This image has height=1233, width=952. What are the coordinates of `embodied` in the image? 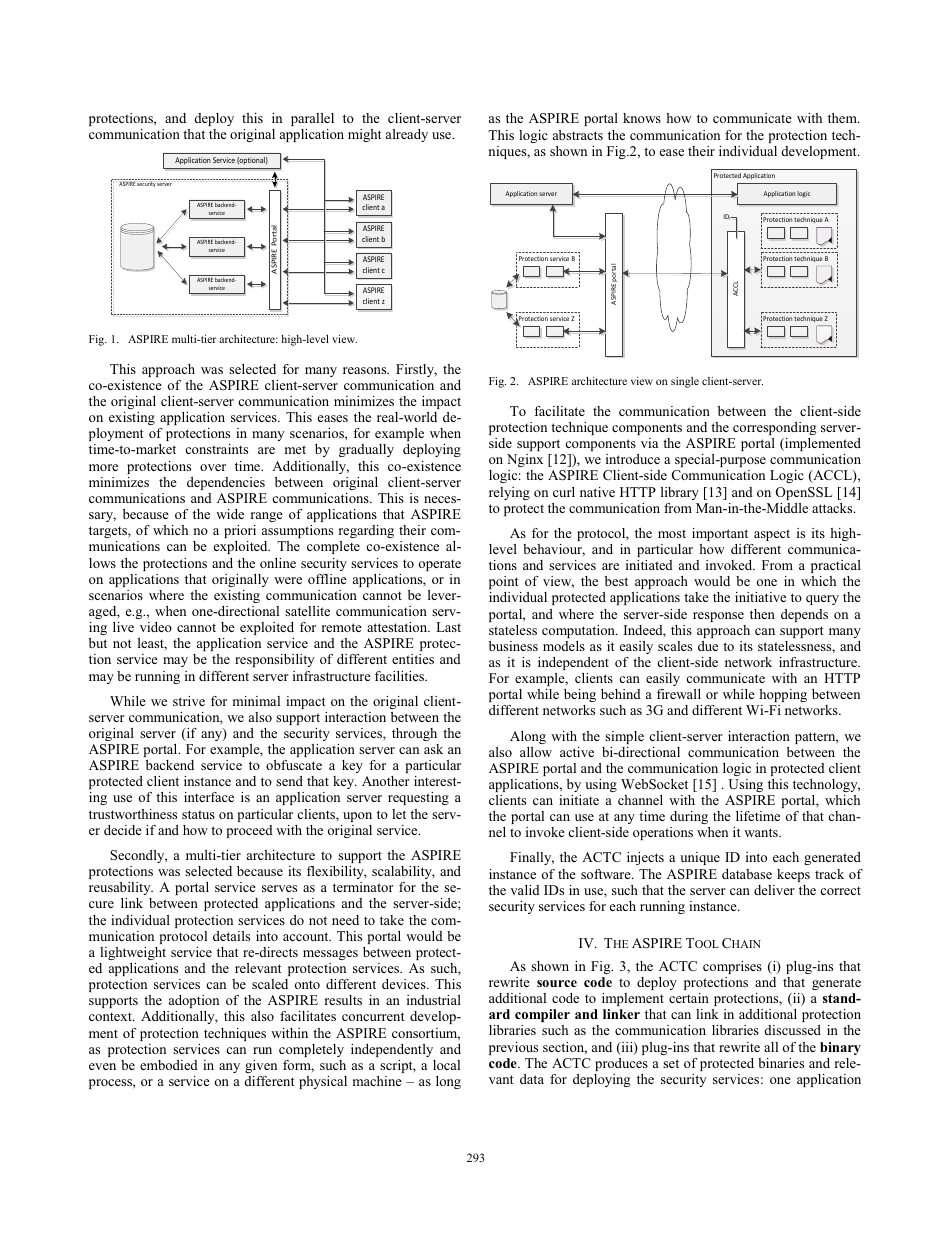 It's located at (169, 1065).
